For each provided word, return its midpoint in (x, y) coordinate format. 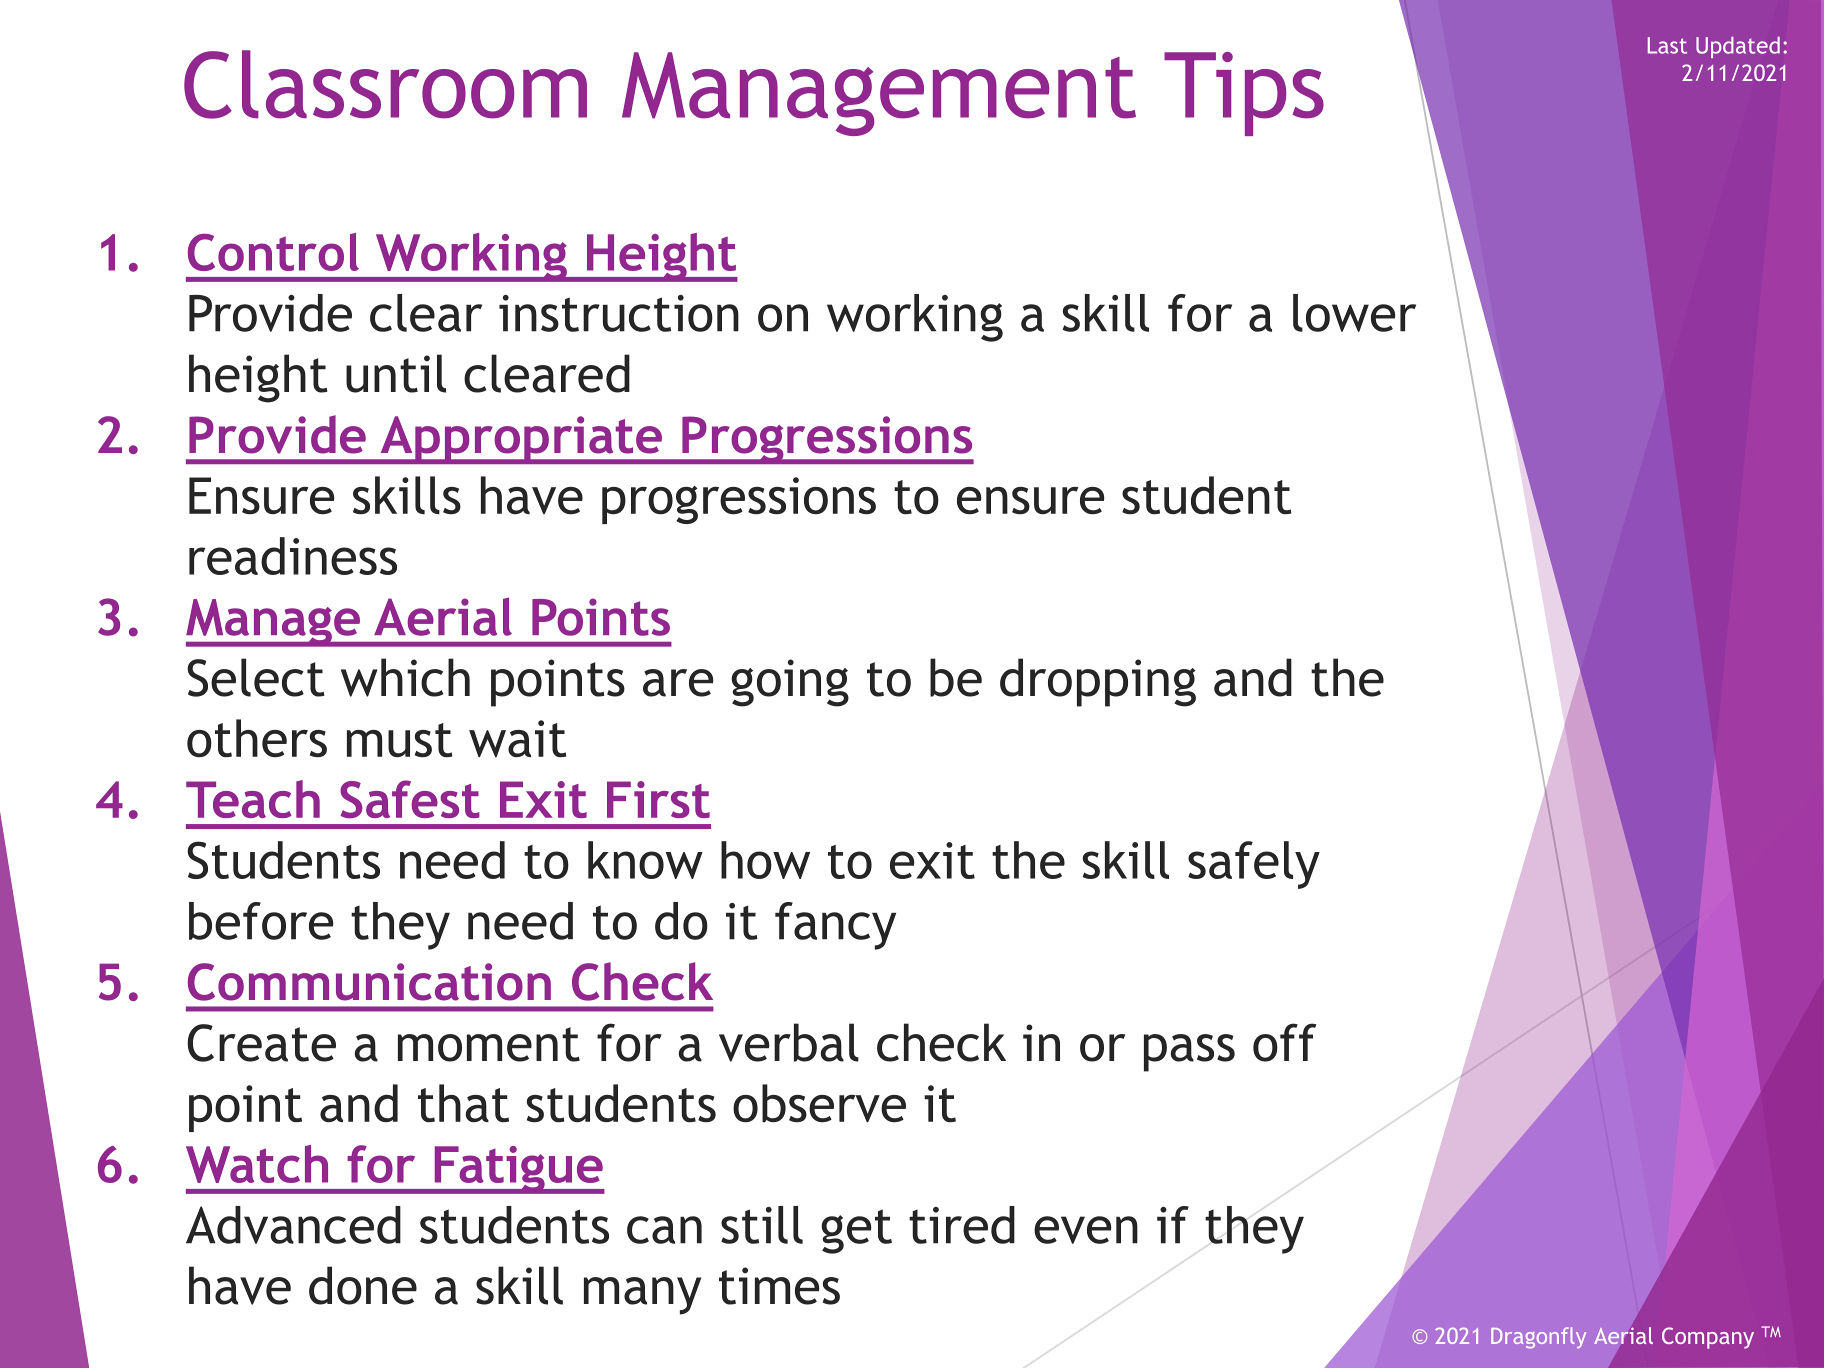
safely (1254, 865)
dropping (1098, 682)
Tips (1244, 94)
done (363, 1285)
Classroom (385, 84)
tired (962, 1225)
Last (1667, 45)
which (405, 677)
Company (1708, 1338)
